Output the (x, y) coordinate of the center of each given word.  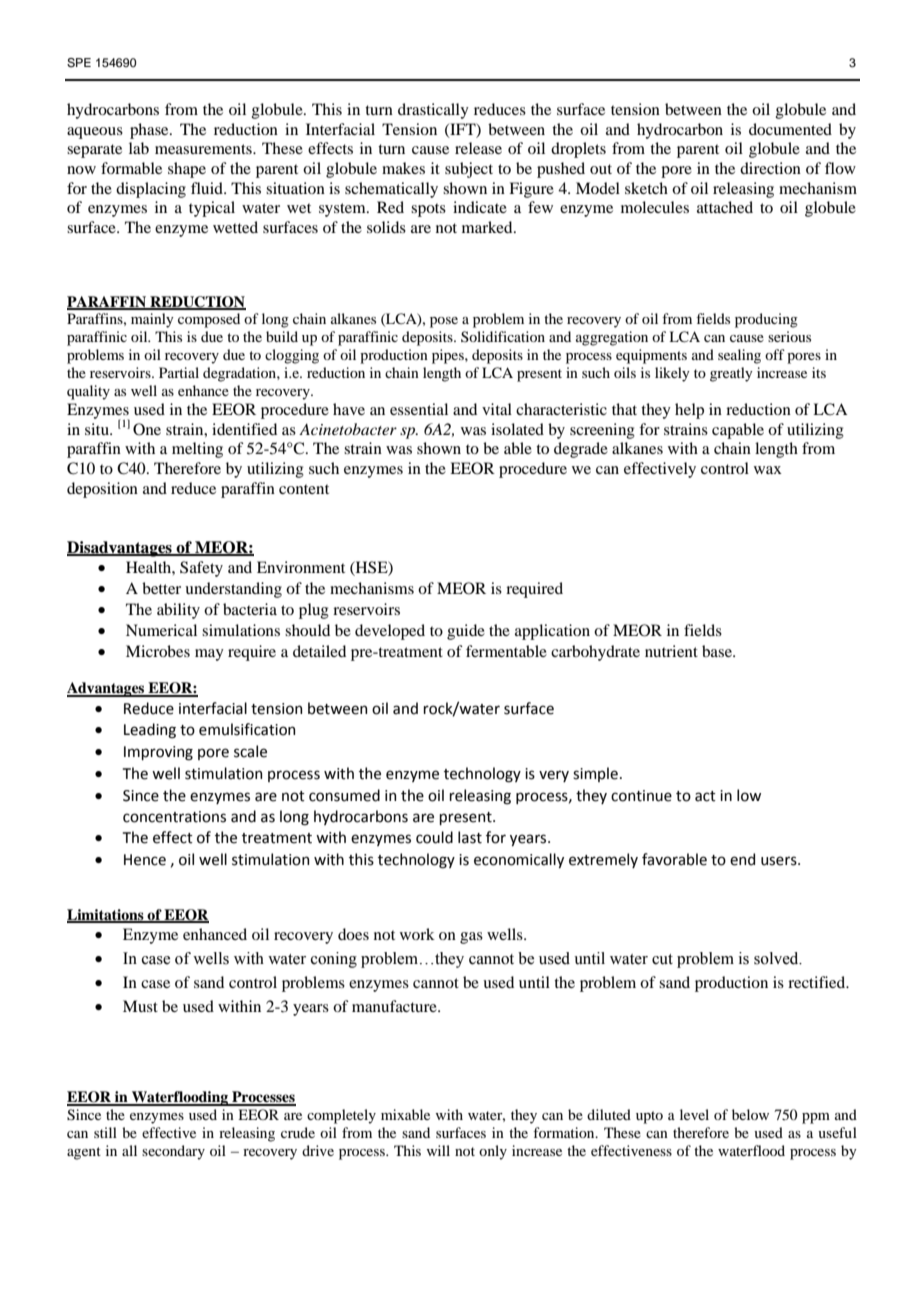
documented (790, 129)
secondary (173, 1152)
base (718, 651)
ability (178, 611)
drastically (433, 111)
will (438, 1150)
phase (150, 131)
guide (466, 632)
